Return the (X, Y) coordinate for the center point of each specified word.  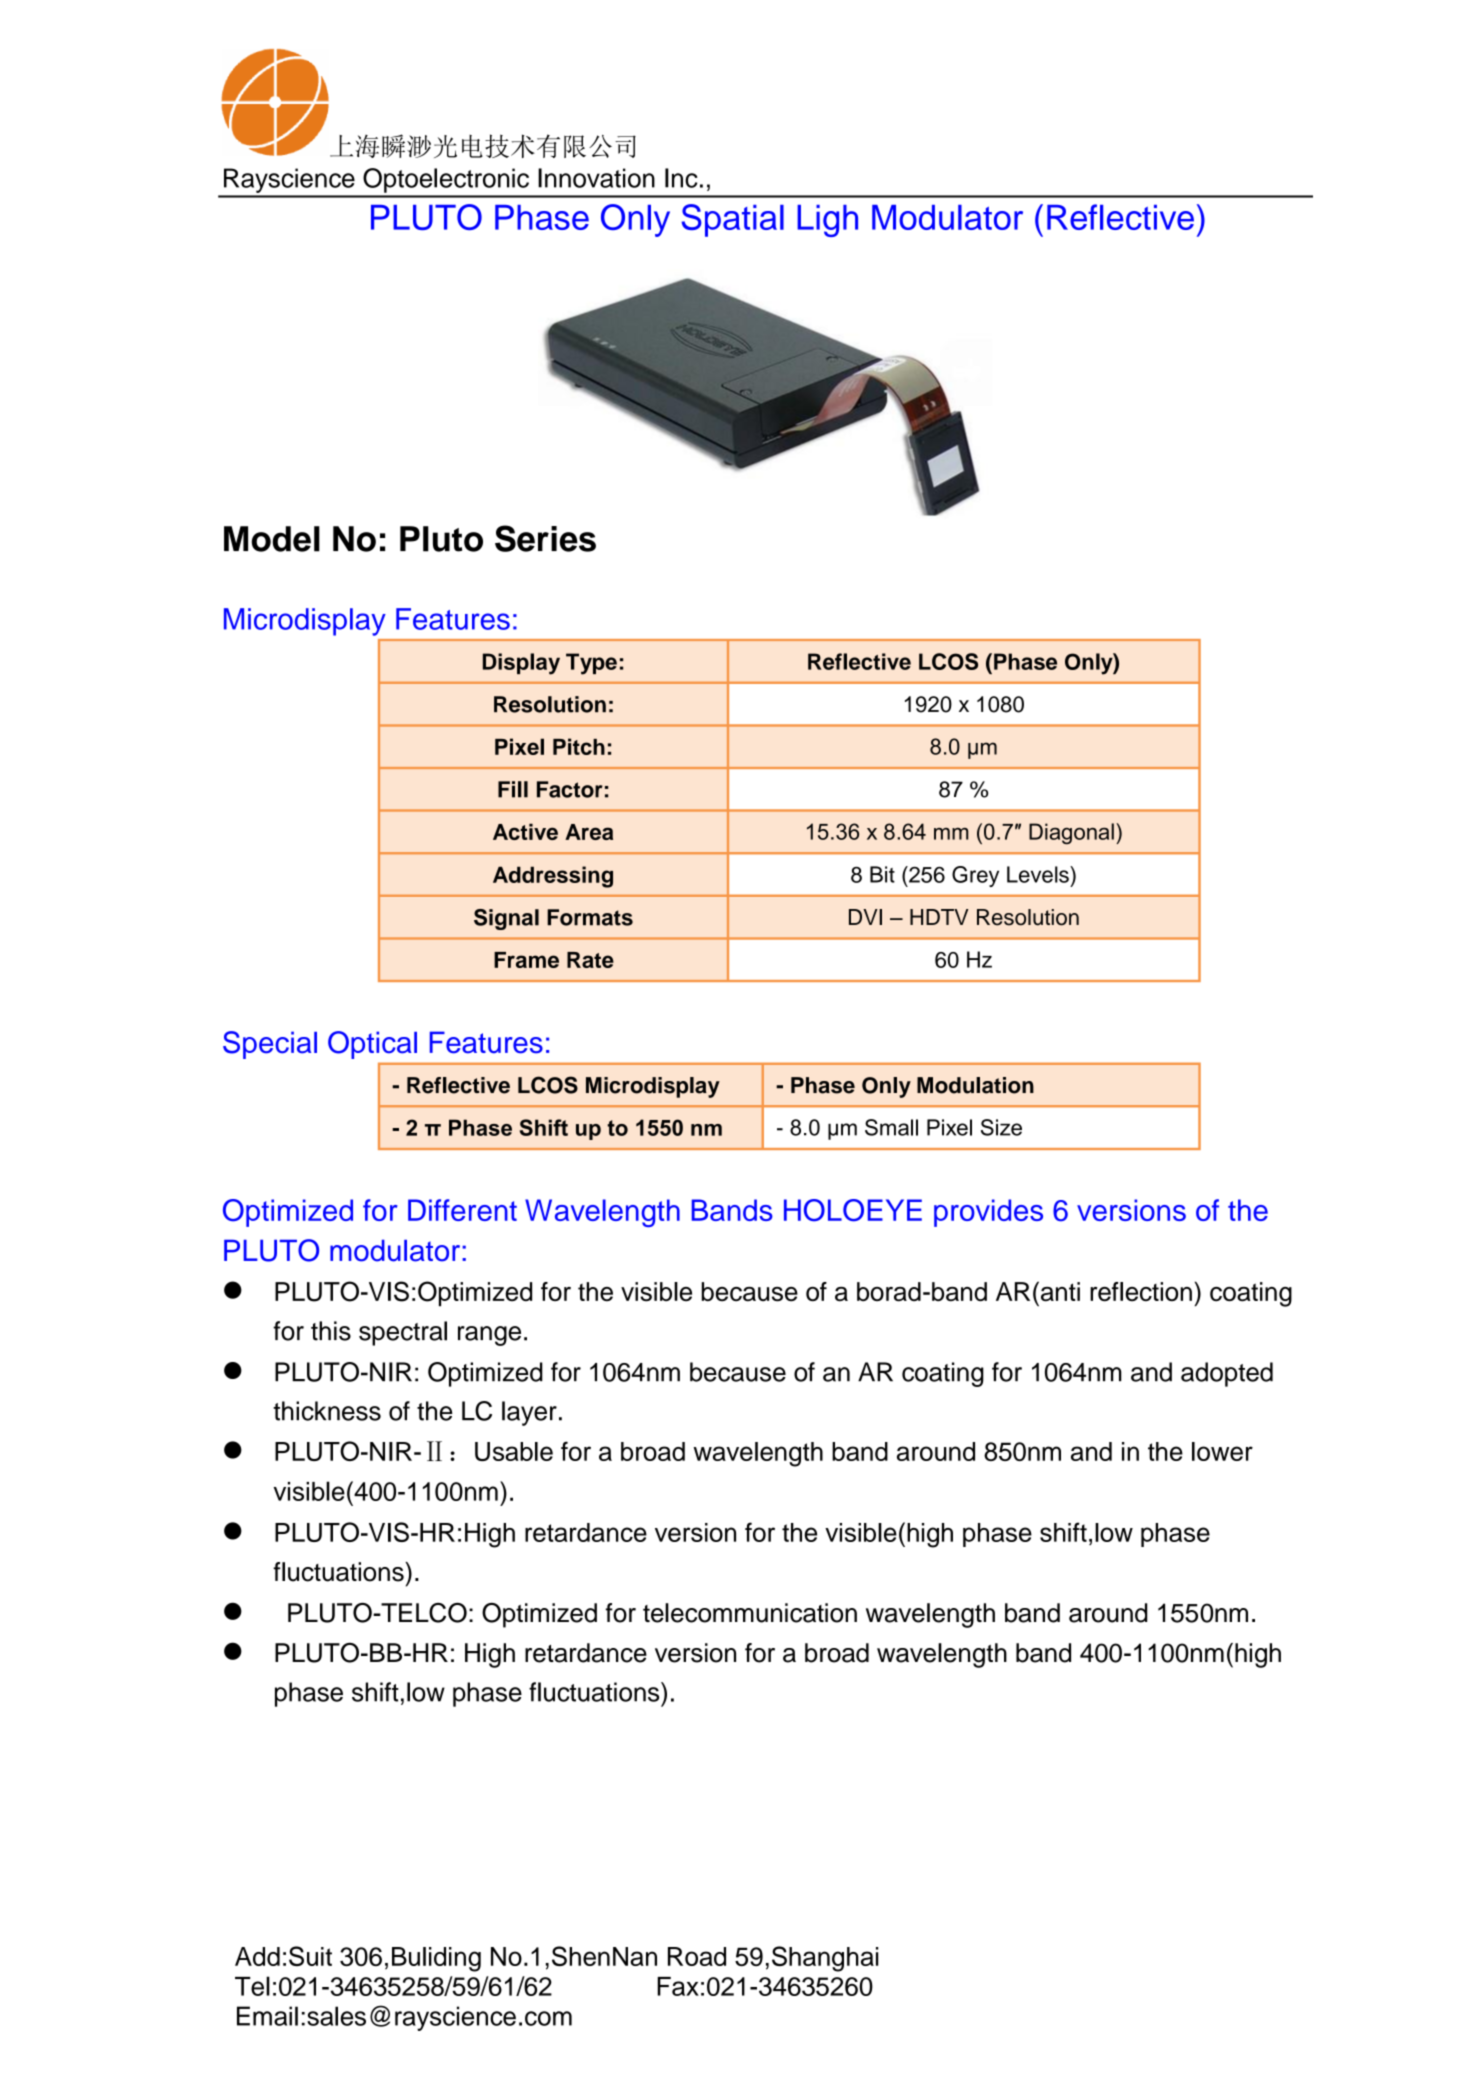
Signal (506, 919)
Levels (1039, 874)
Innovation (596, 178)
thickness (327, 1411)
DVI (865, 917)
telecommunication (750, 1613)
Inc (681, 178)
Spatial (732, 220)
